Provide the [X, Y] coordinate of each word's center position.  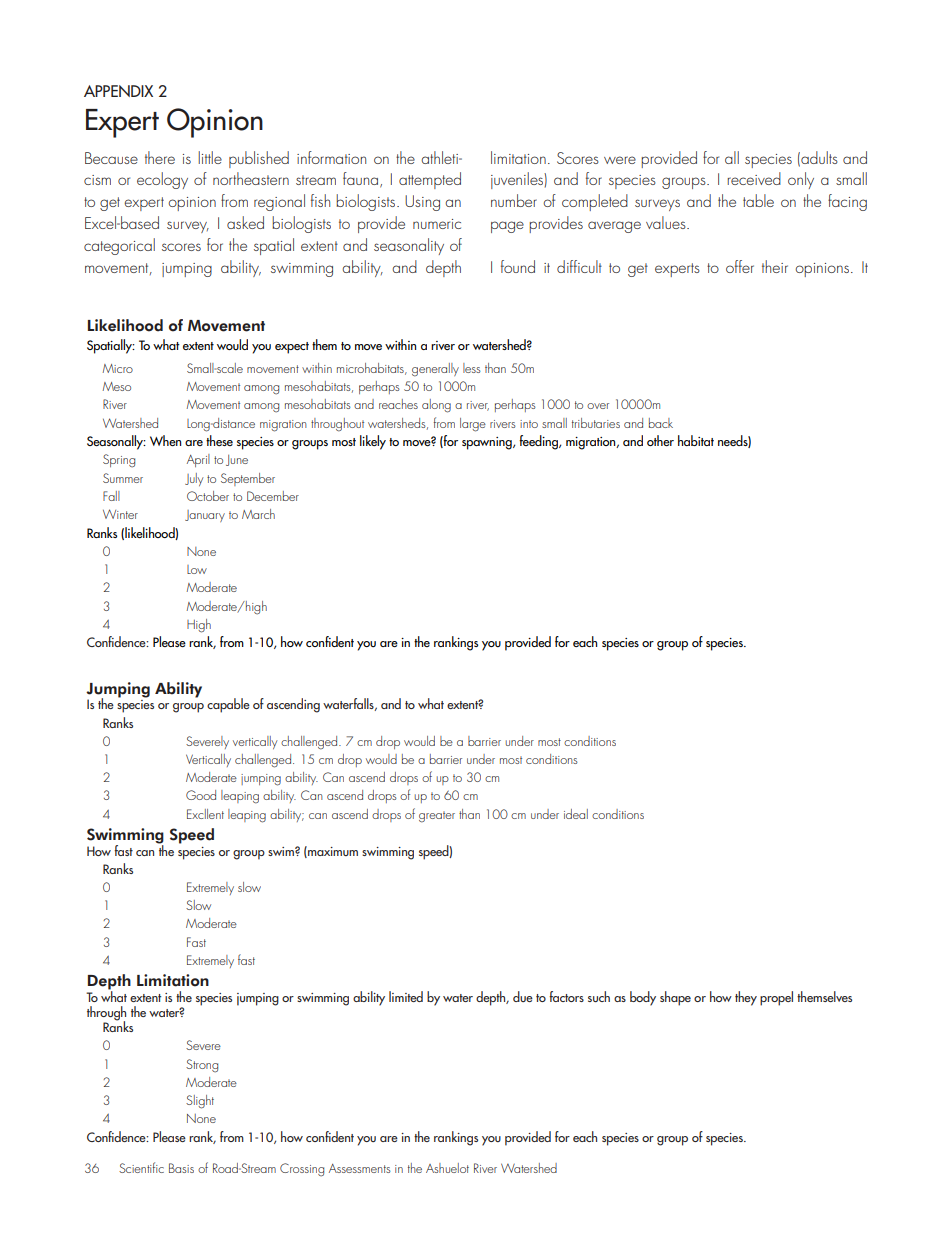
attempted [430, 180]
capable [228, 705]
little [210, 157]
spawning [488, 443]
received [754, 178]
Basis [181, 1168]
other [660, 440]
